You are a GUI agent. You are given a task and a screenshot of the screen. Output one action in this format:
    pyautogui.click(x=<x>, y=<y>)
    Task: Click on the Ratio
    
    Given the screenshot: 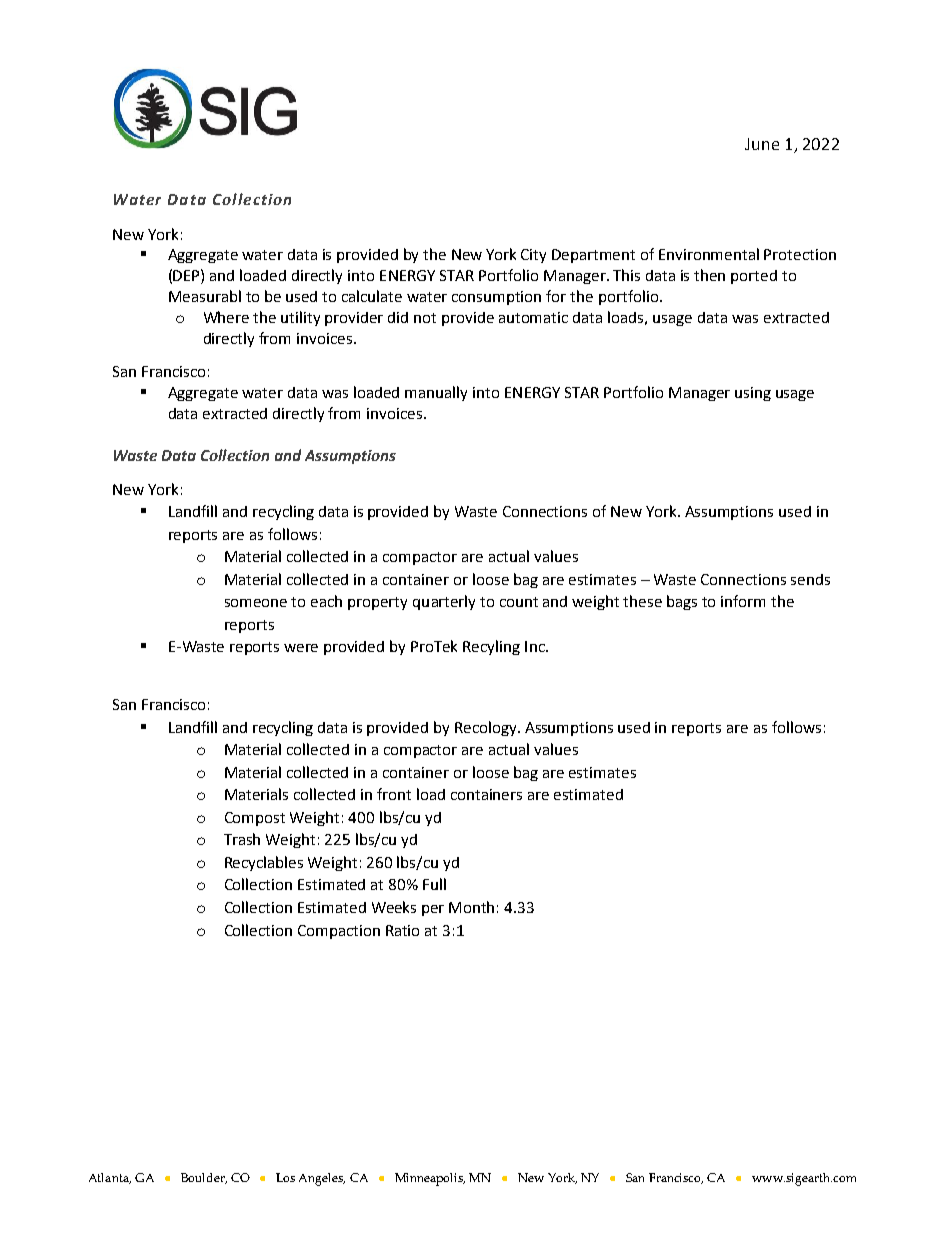 What is the action you would take?
    pyautogui.click(x=402, y=930)
